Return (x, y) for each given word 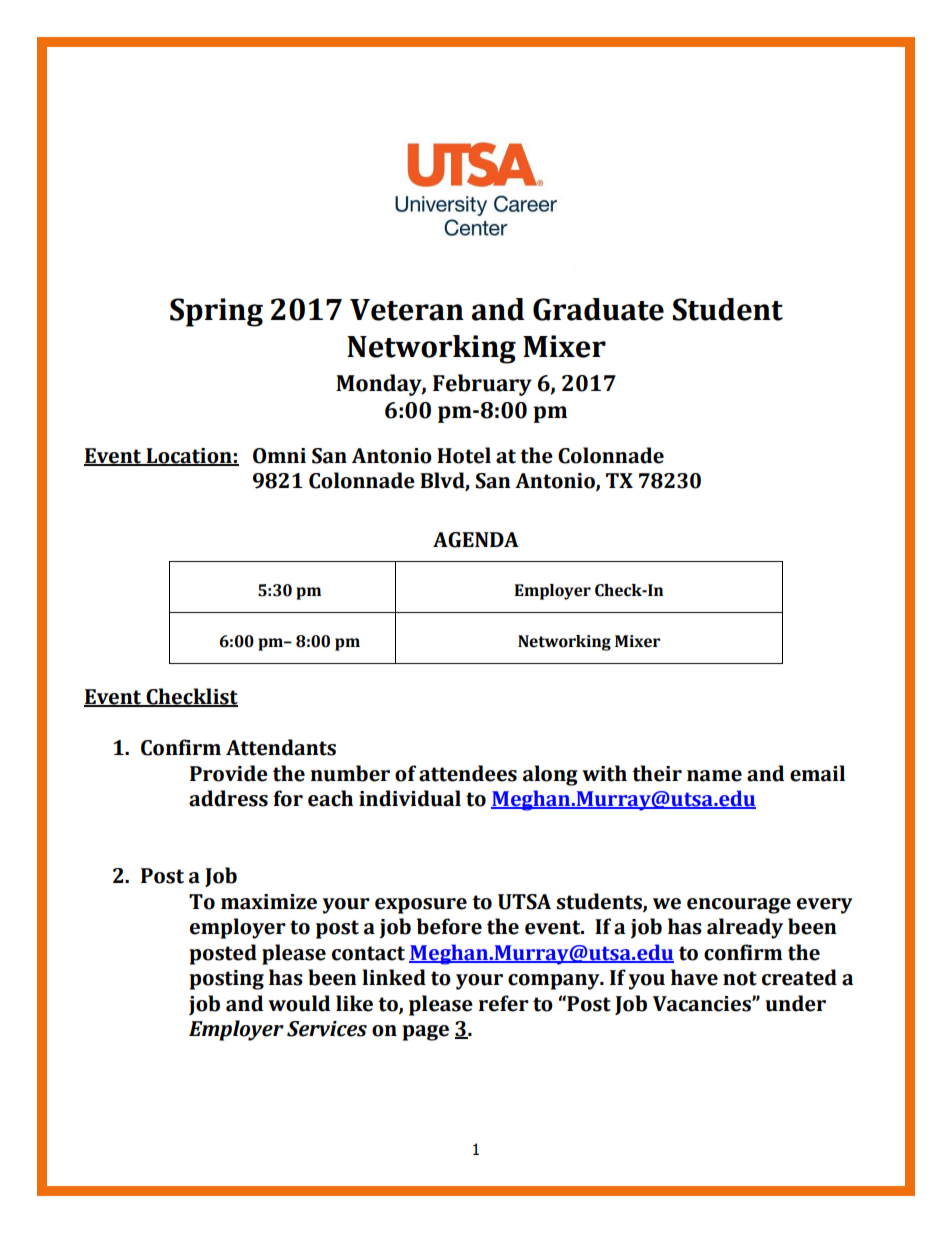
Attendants (281, 747)
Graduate (598, 309)
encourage (739, 906)
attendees (468, 773)
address (228, 798)
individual (410, 798)
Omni (279, 456)
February (482, 385)
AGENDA (476, 540)
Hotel (464, 455)
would (299, 1003)
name (714, 776)
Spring (216, 312)
